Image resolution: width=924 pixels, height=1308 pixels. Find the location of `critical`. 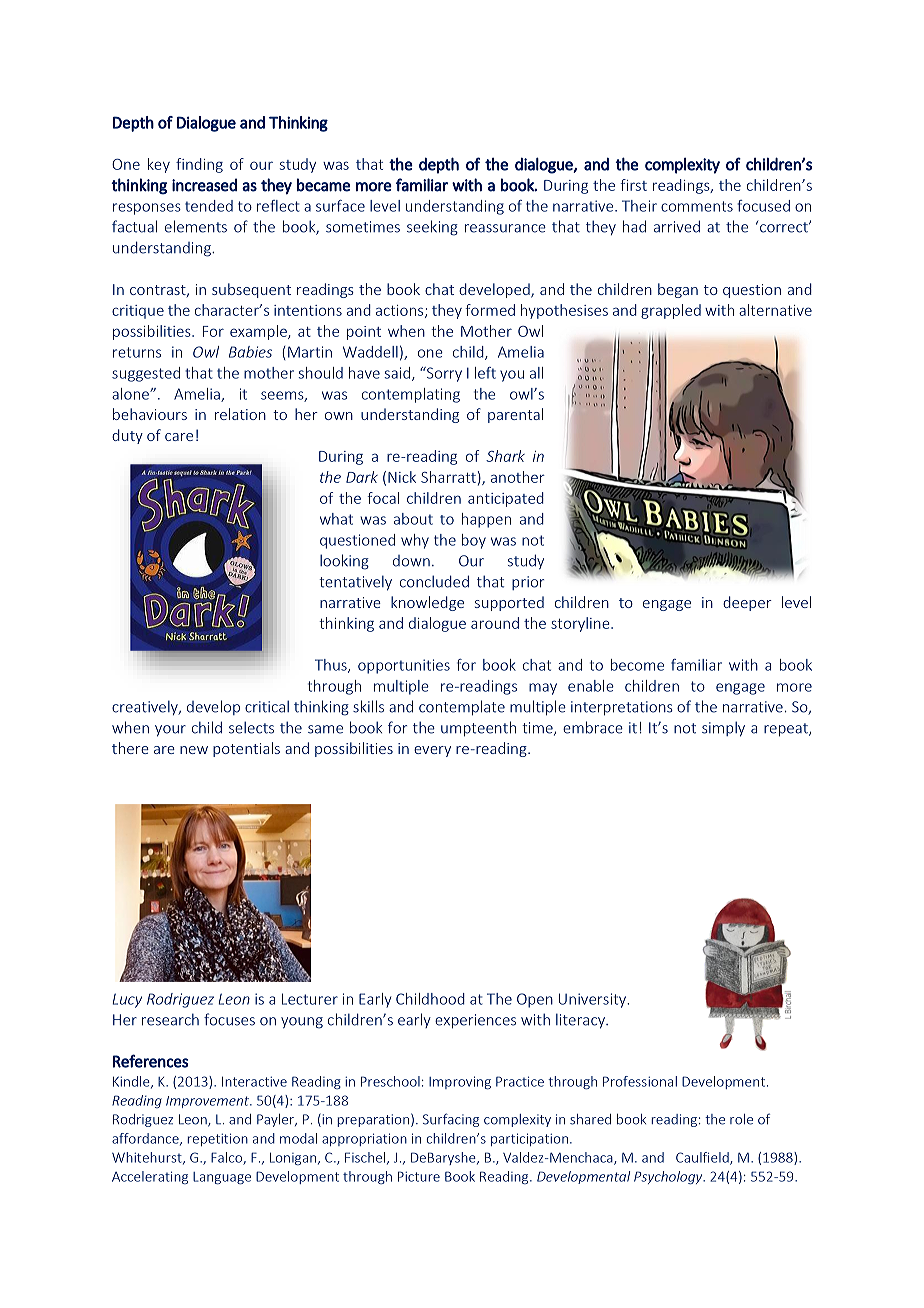

critical is located at coordinates (267, 706).
